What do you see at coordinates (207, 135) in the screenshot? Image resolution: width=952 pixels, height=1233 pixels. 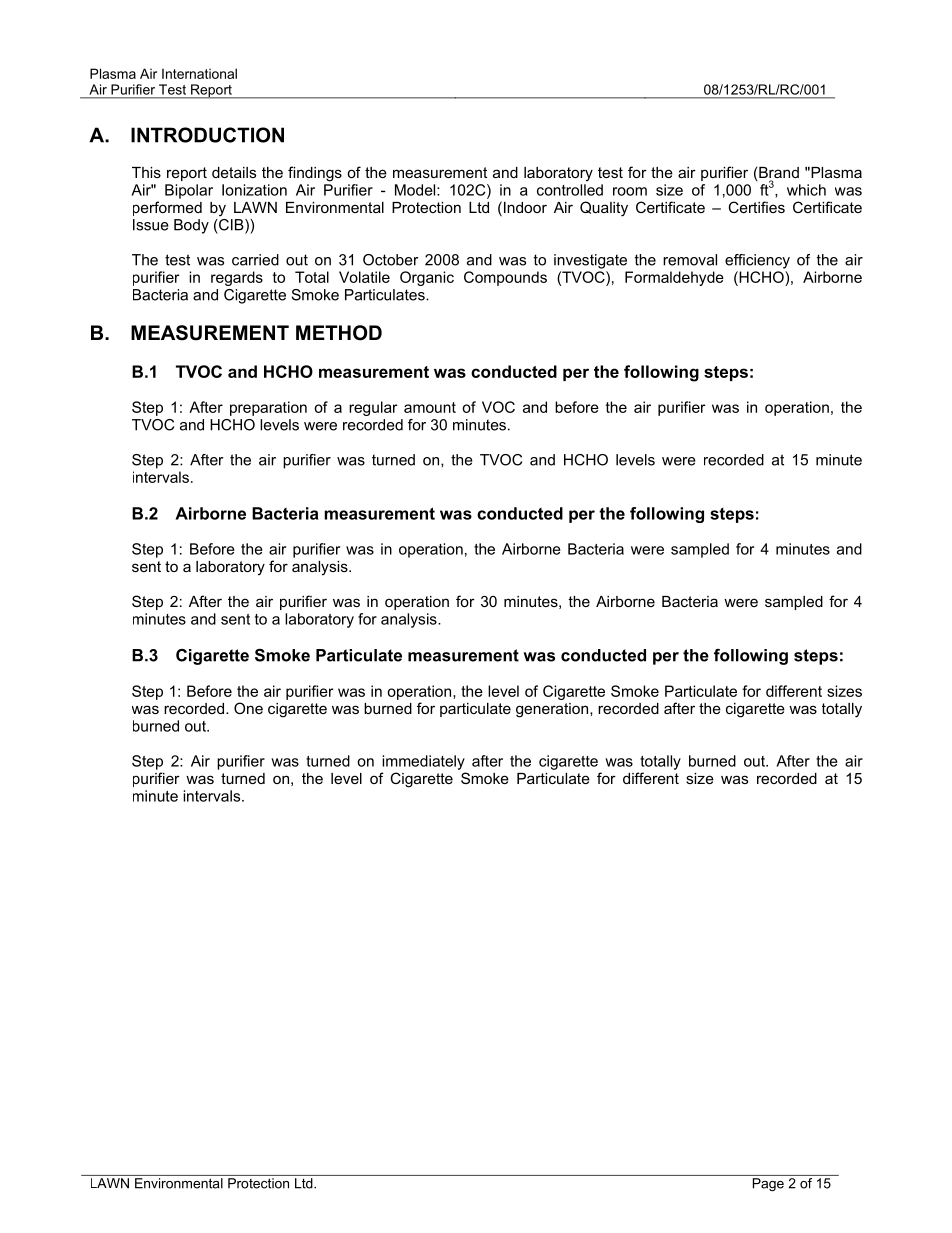 I see `INTRODUCTION` at bounding box center [207, 135].
